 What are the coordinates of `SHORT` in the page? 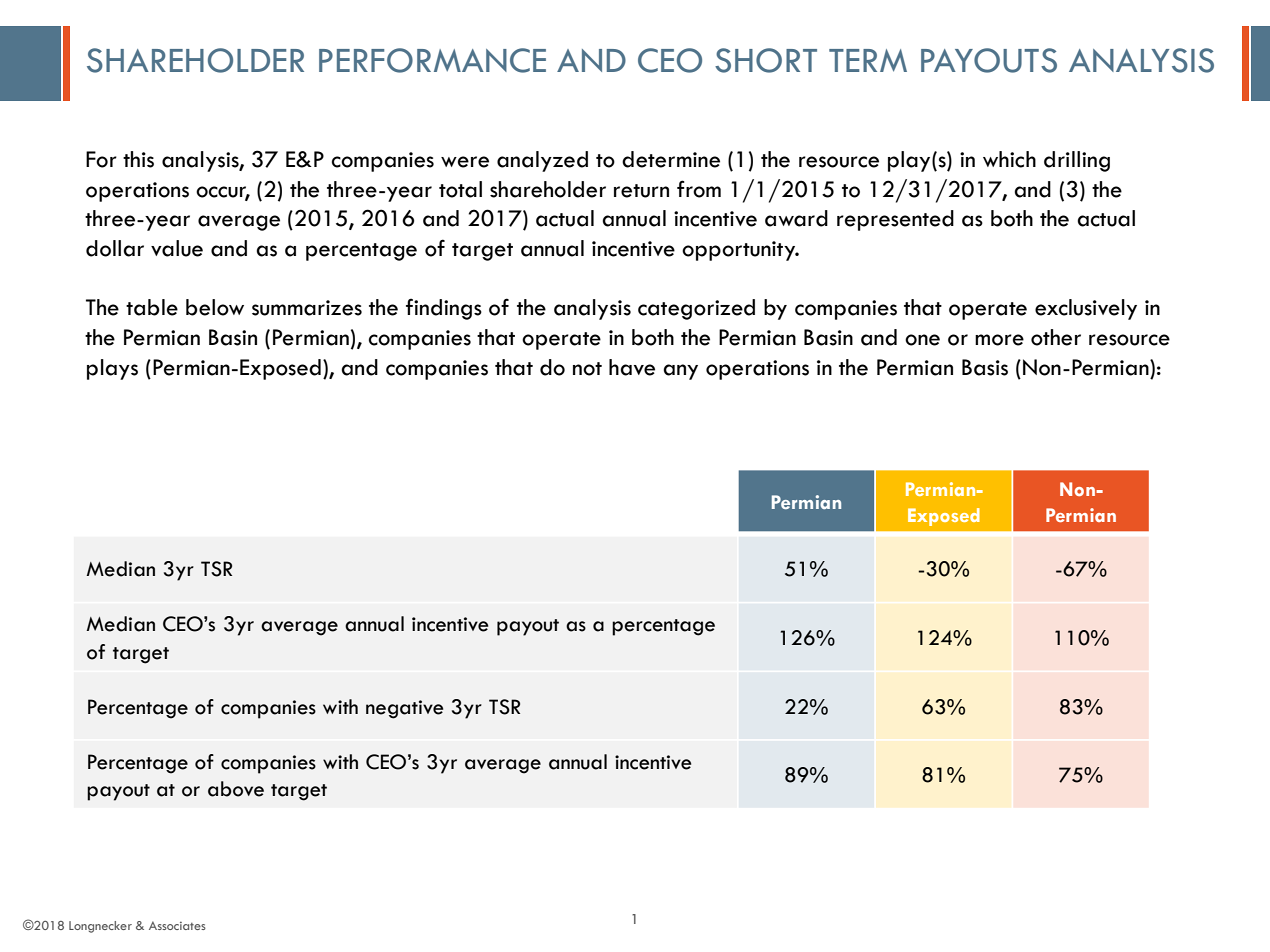 It's located at (766, 60).
